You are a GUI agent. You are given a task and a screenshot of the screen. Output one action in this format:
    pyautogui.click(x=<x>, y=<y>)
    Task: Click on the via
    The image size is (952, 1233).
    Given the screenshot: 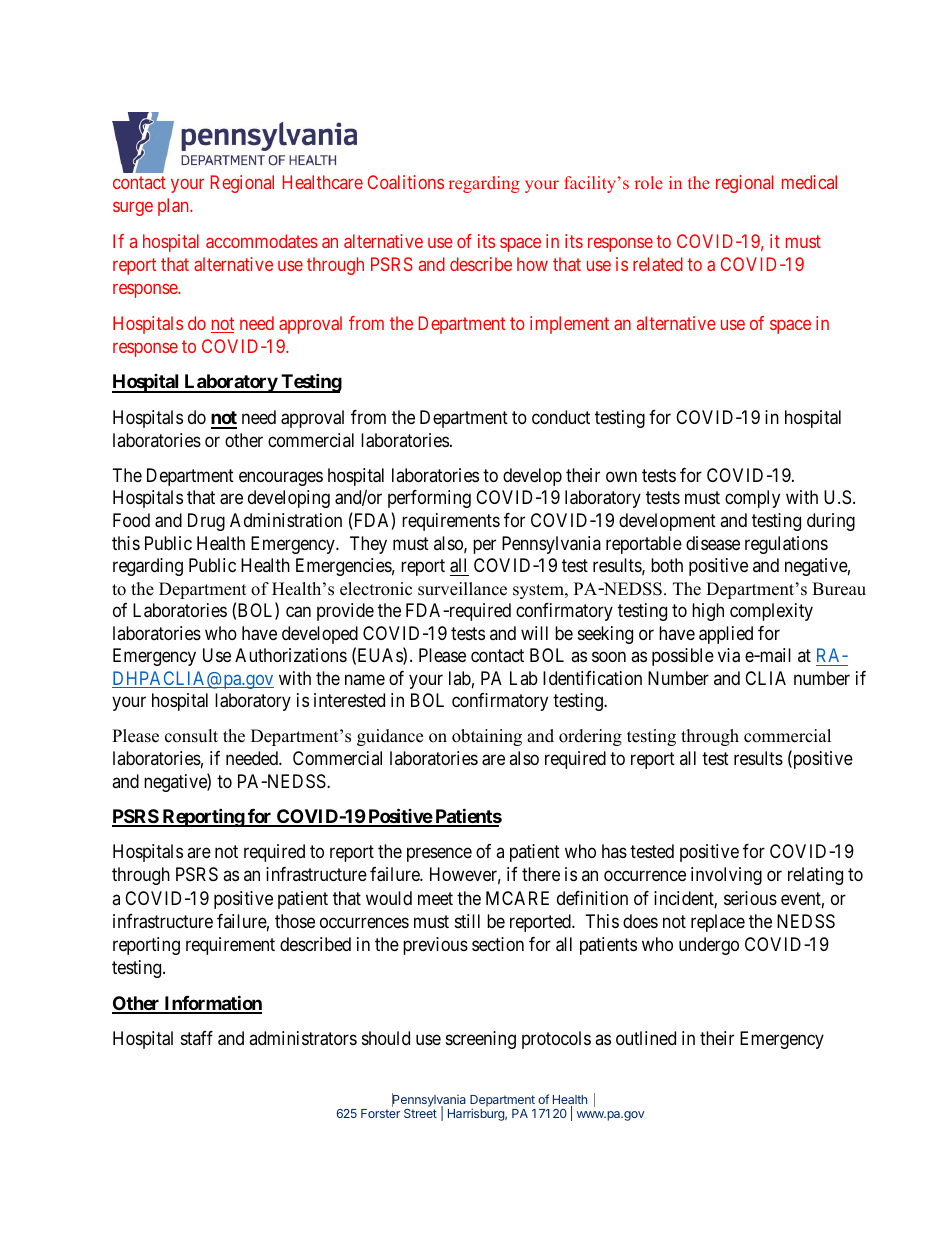 What is the action you would take?
    pyautogui.click(x=729, y=655)
